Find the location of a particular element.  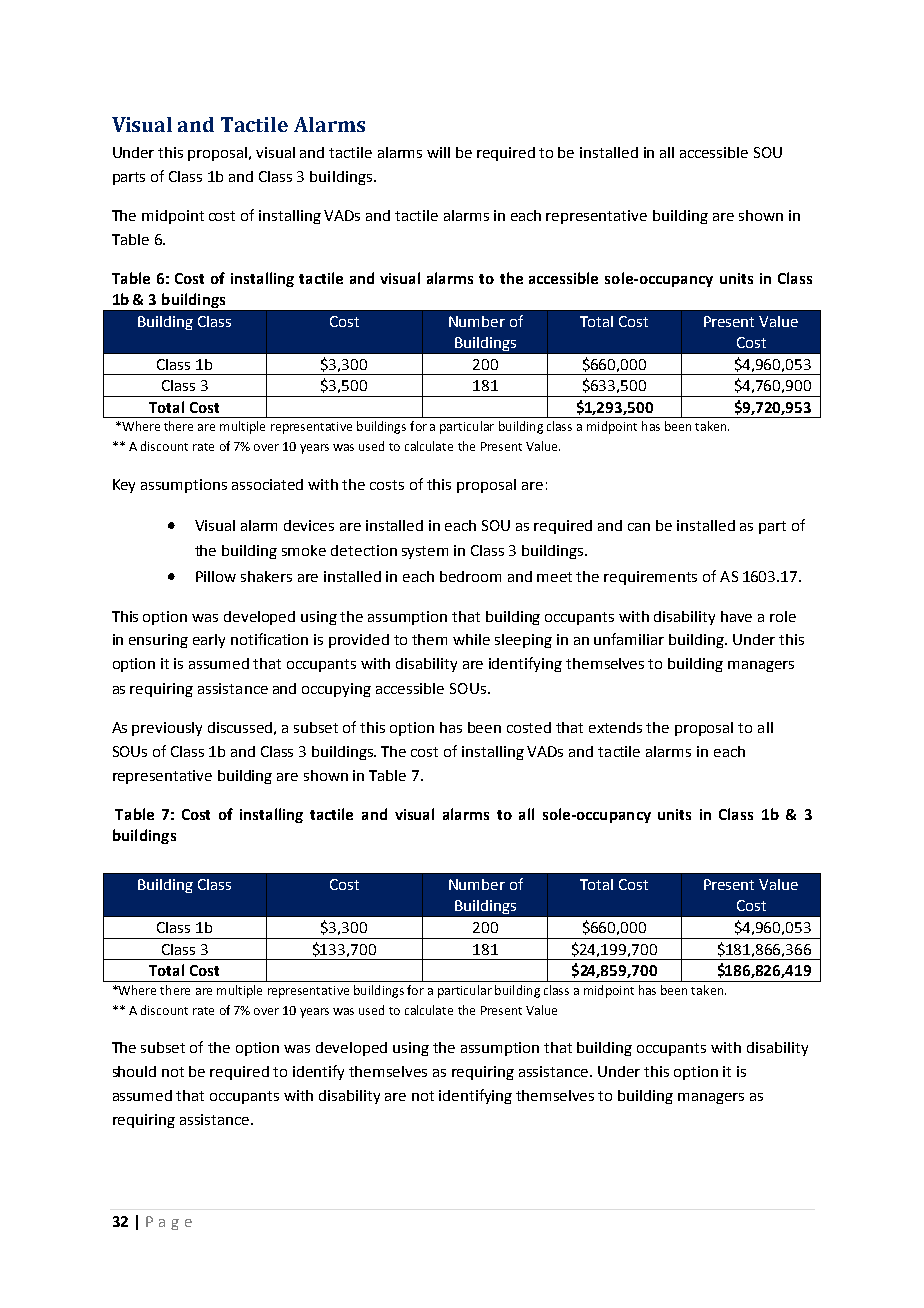

while is located at coordinates (471, 639).
